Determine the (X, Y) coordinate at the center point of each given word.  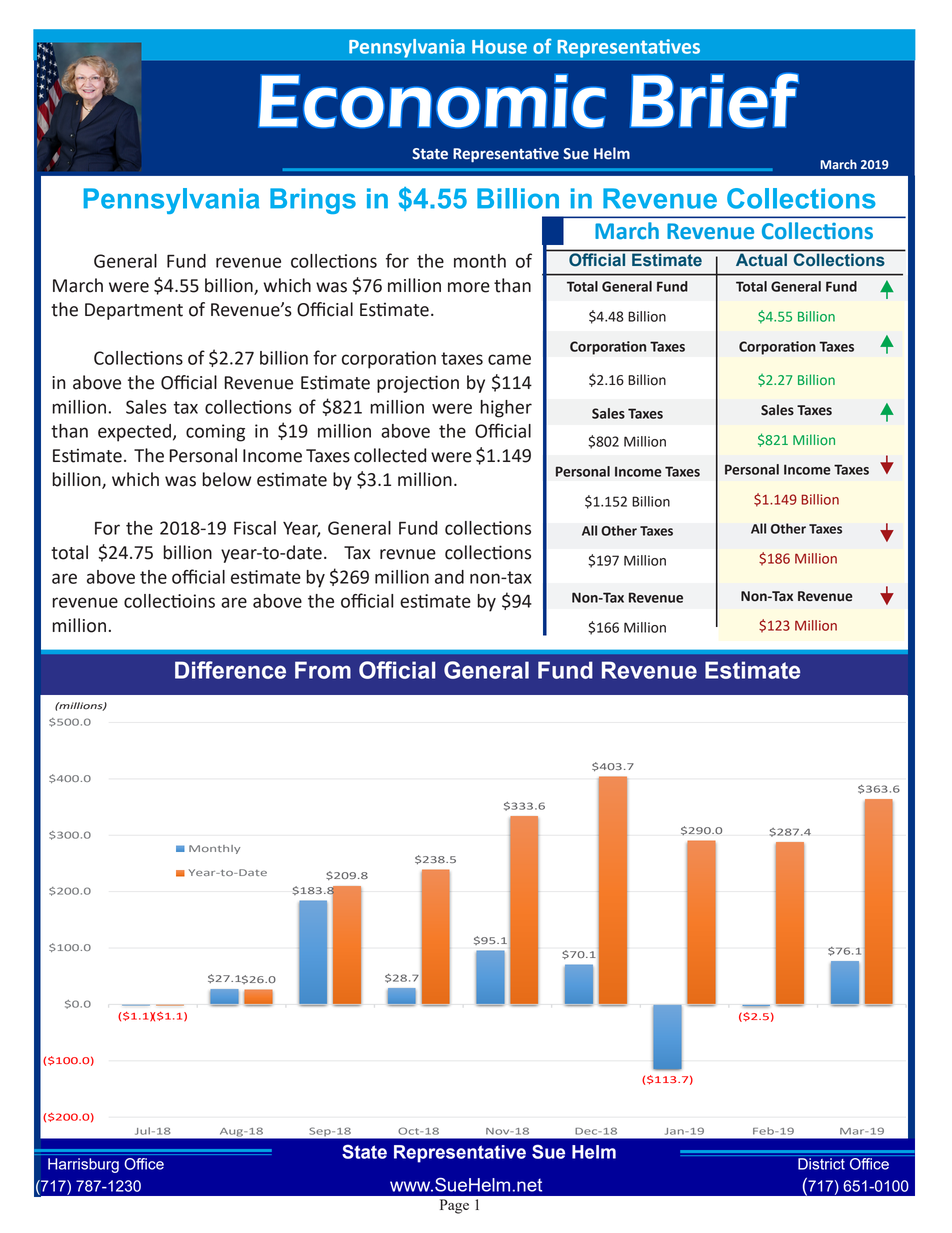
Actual (761, 260)
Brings (313, 201)
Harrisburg (83, 1165)
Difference (230, 670)
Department (134, 311)
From (323, 670)
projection (418, 384)
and (449, 577)
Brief (714, 100)
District (821, 1164)
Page (454, 1206)
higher (506, 409)
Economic (432, 101)
